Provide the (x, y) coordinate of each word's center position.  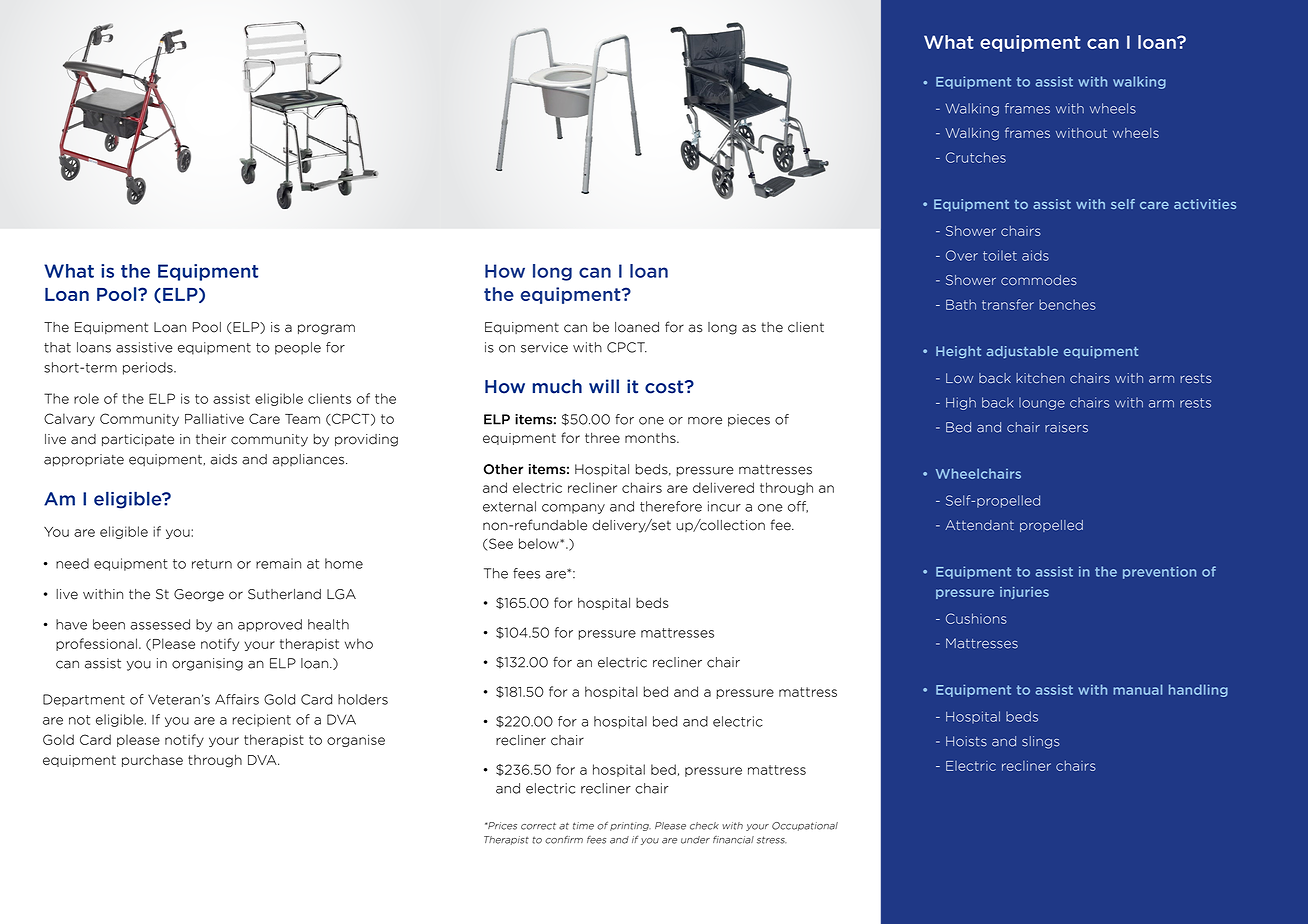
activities (1205, 204)
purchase (152, 760)
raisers (1066, 427)
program (326, 329)
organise (356, 741)
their (211, 439)
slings (1041, 742)
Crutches (976, 157)
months (651, 437)
